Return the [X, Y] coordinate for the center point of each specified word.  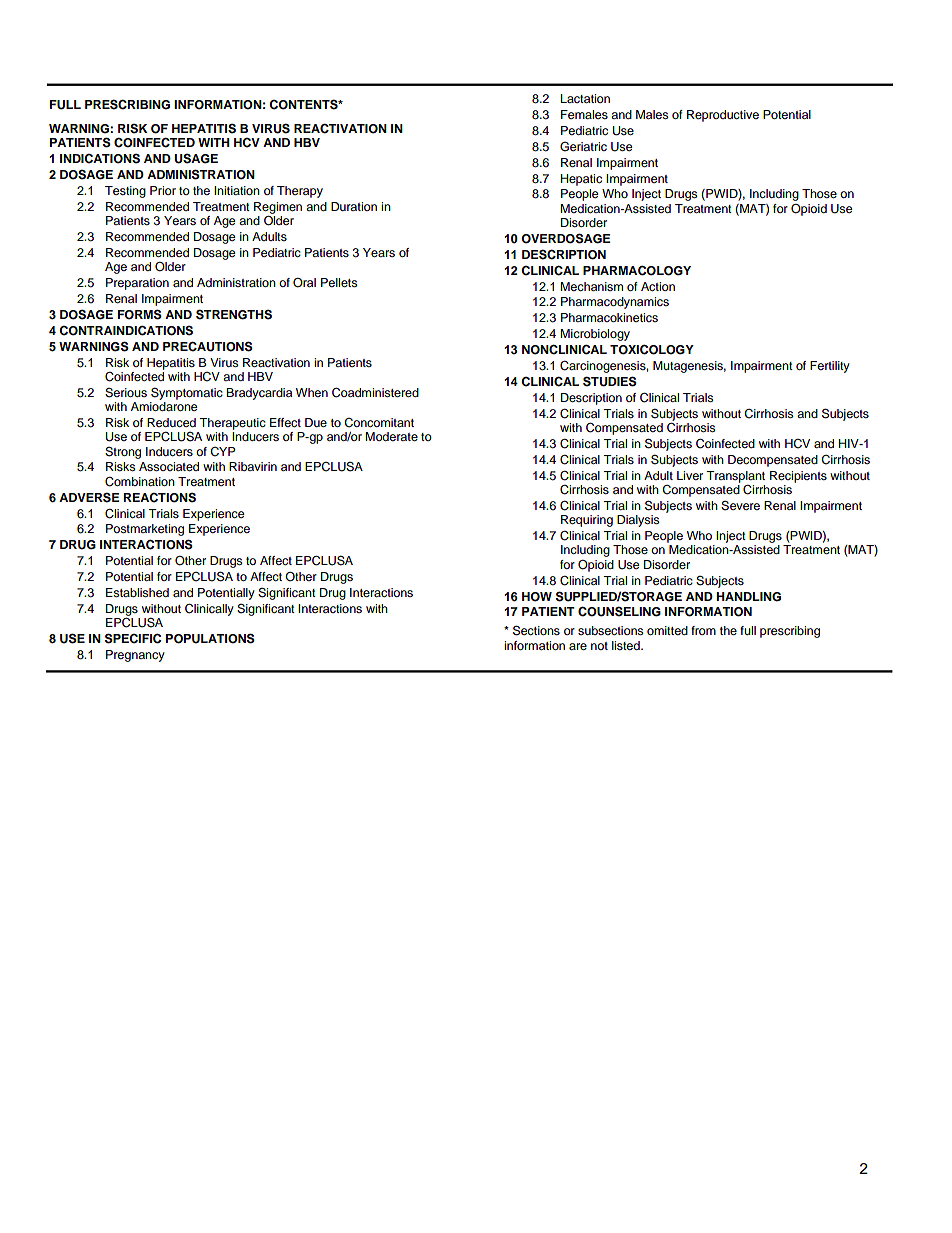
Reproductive [723, 116]
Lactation [585, 98]
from [703, 630]
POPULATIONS [210, 638]
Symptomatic [187, 393]
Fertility [830, 367]
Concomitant [379, 423]
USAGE [196, 158]
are [578, 646]
